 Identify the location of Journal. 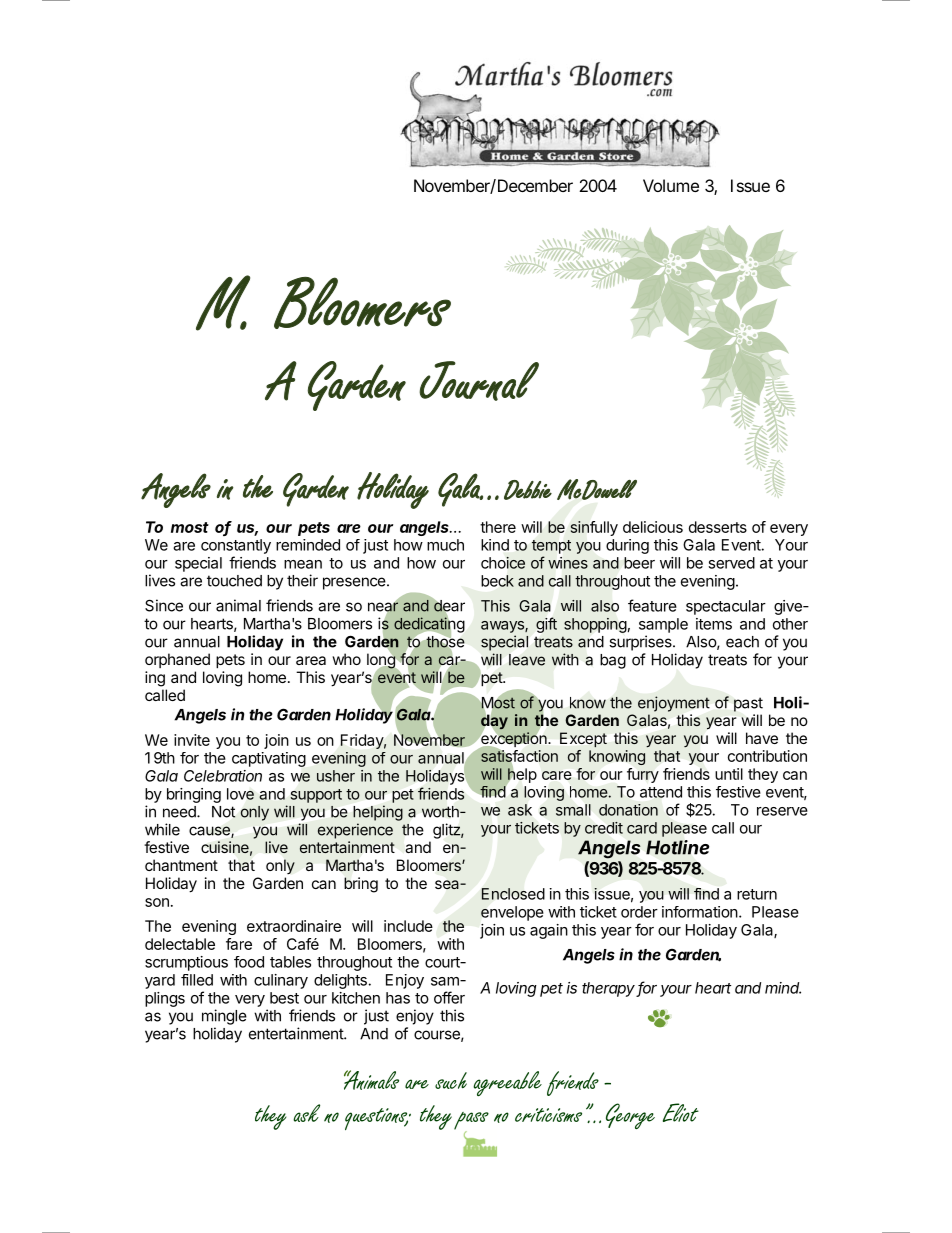
(479, 381).
